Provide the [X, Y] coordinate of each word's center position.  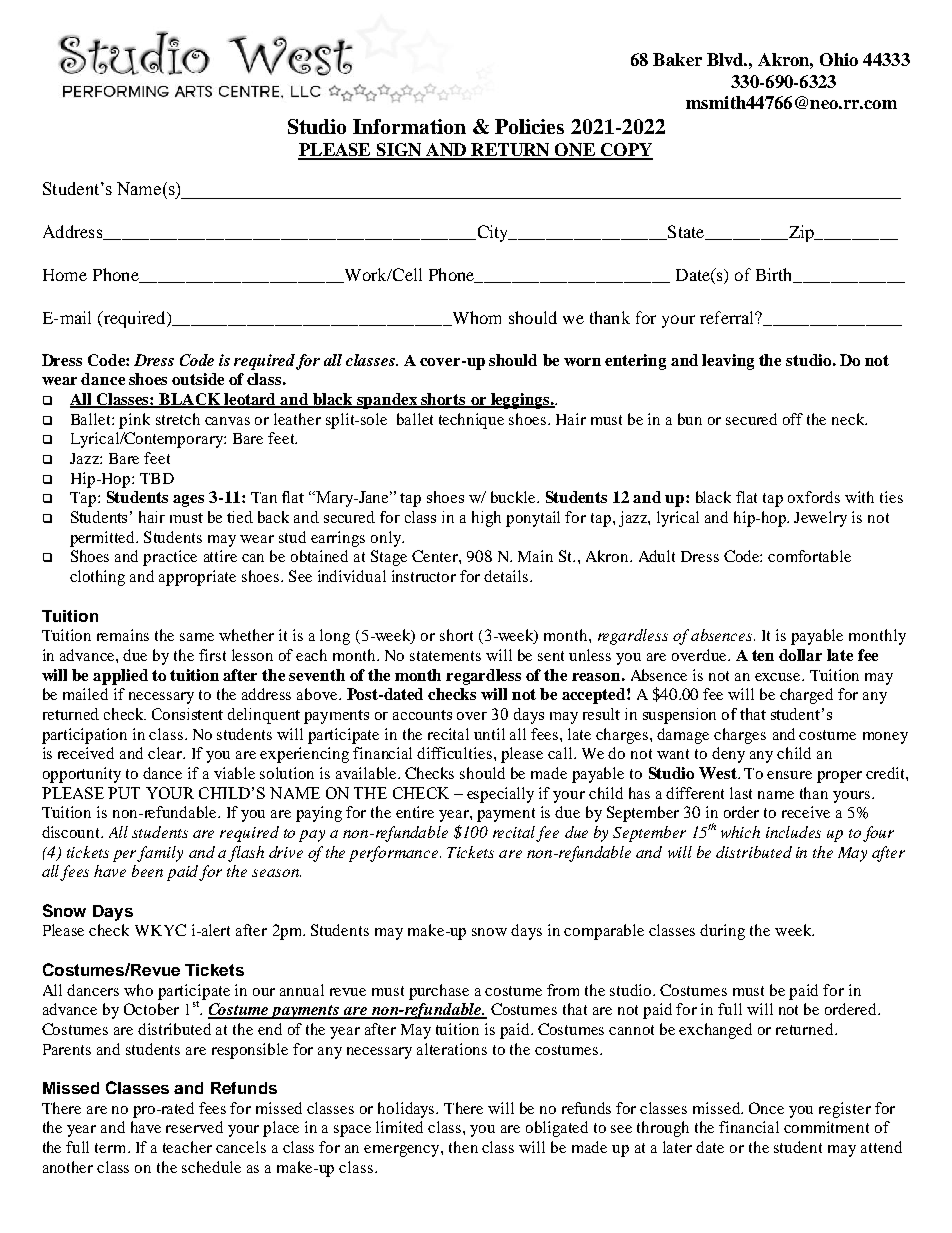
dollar [800, 655]
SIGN [399, 151]
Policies [529, 126]
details [507, 576]
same [197, 637]
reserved [194, 1127]
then [463, 1147]
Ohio [839, 59]
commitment [826, 1127]
